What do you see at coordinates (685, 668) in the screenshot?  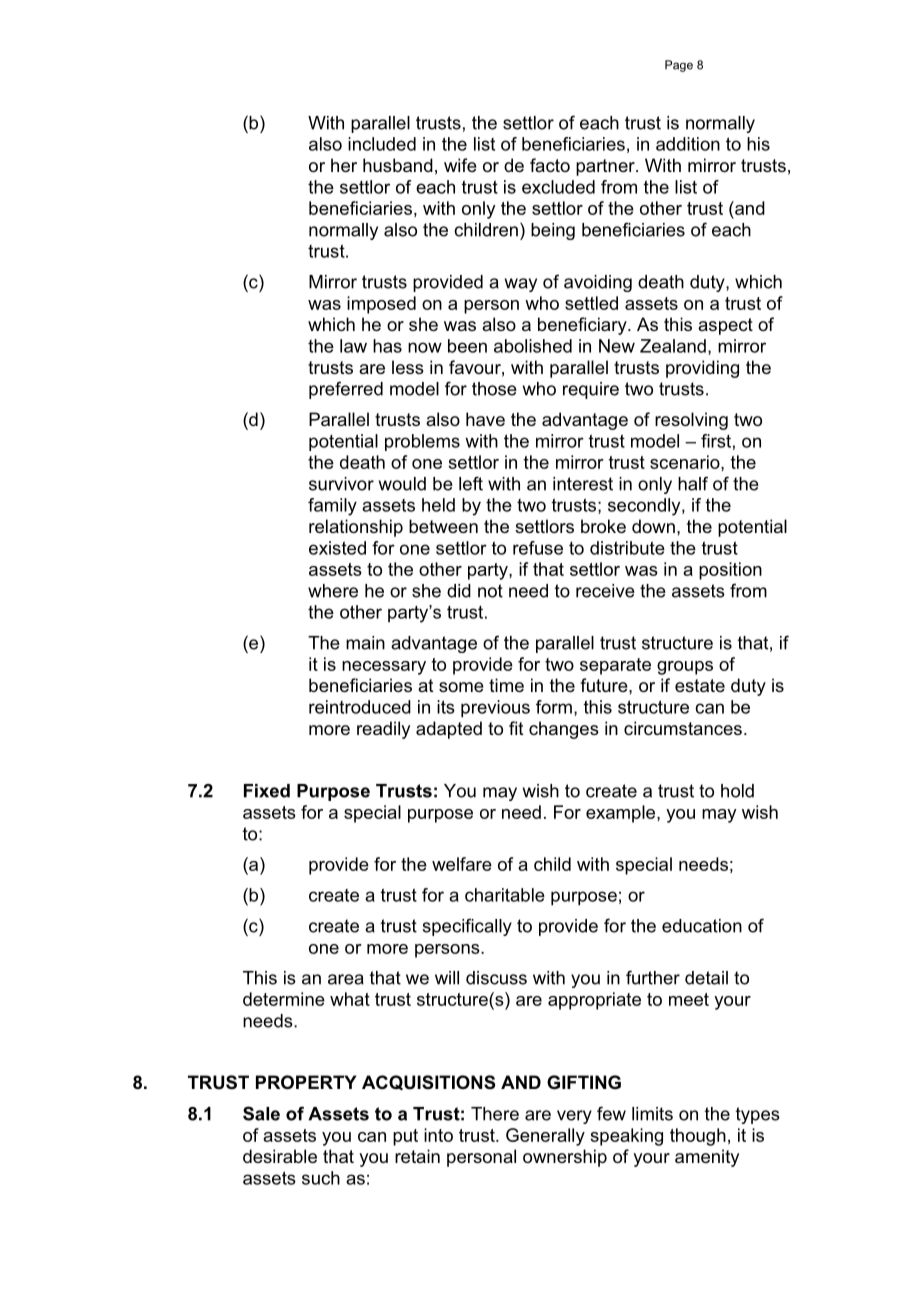 I see `groups` at bounding box center [685, 668].
